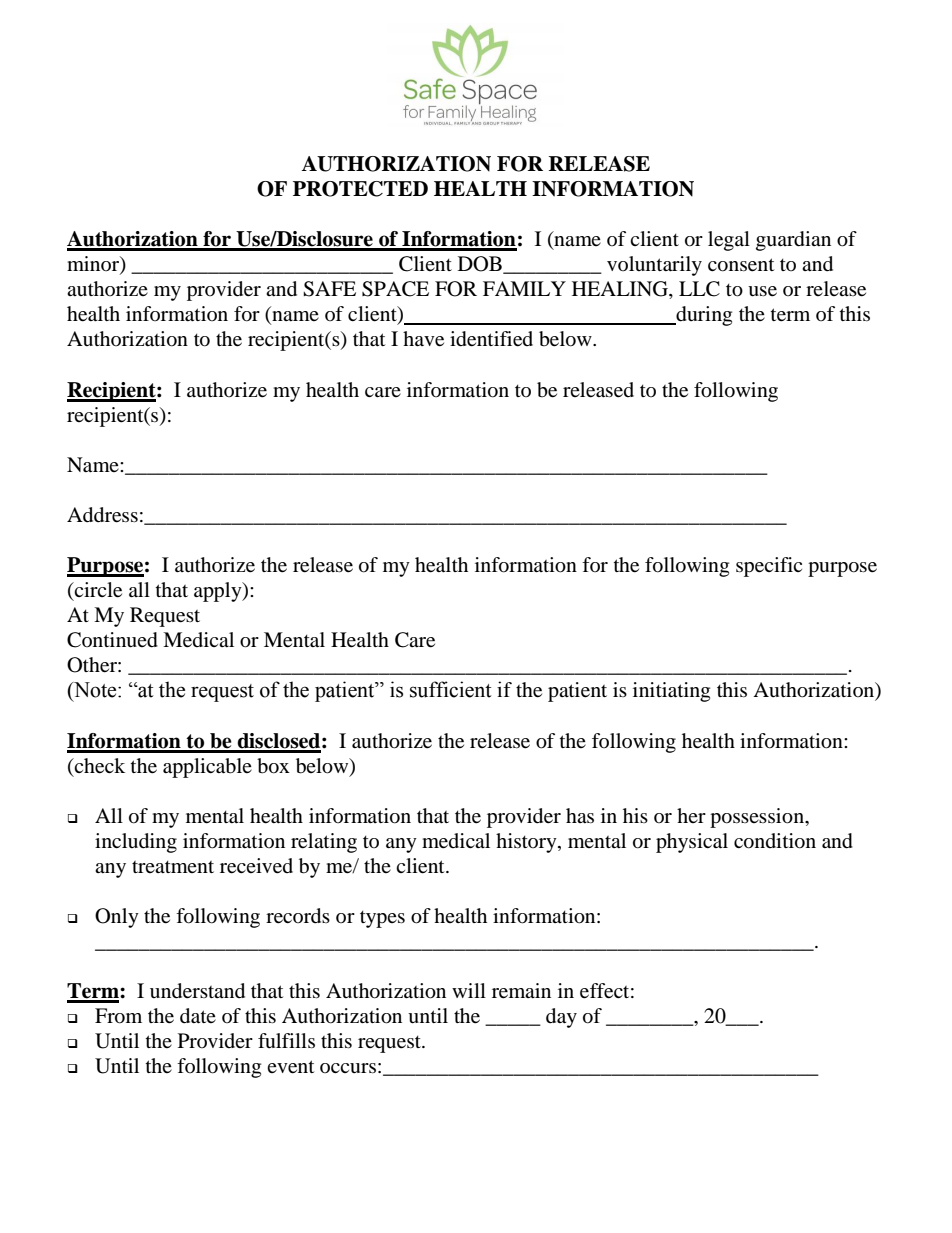 Image resolution: width=952 pixels, height=1233 pixels. What do you see at coordinates (729, 241) in the screenshot?
I see `legal` at bounding box center [729, 241].
